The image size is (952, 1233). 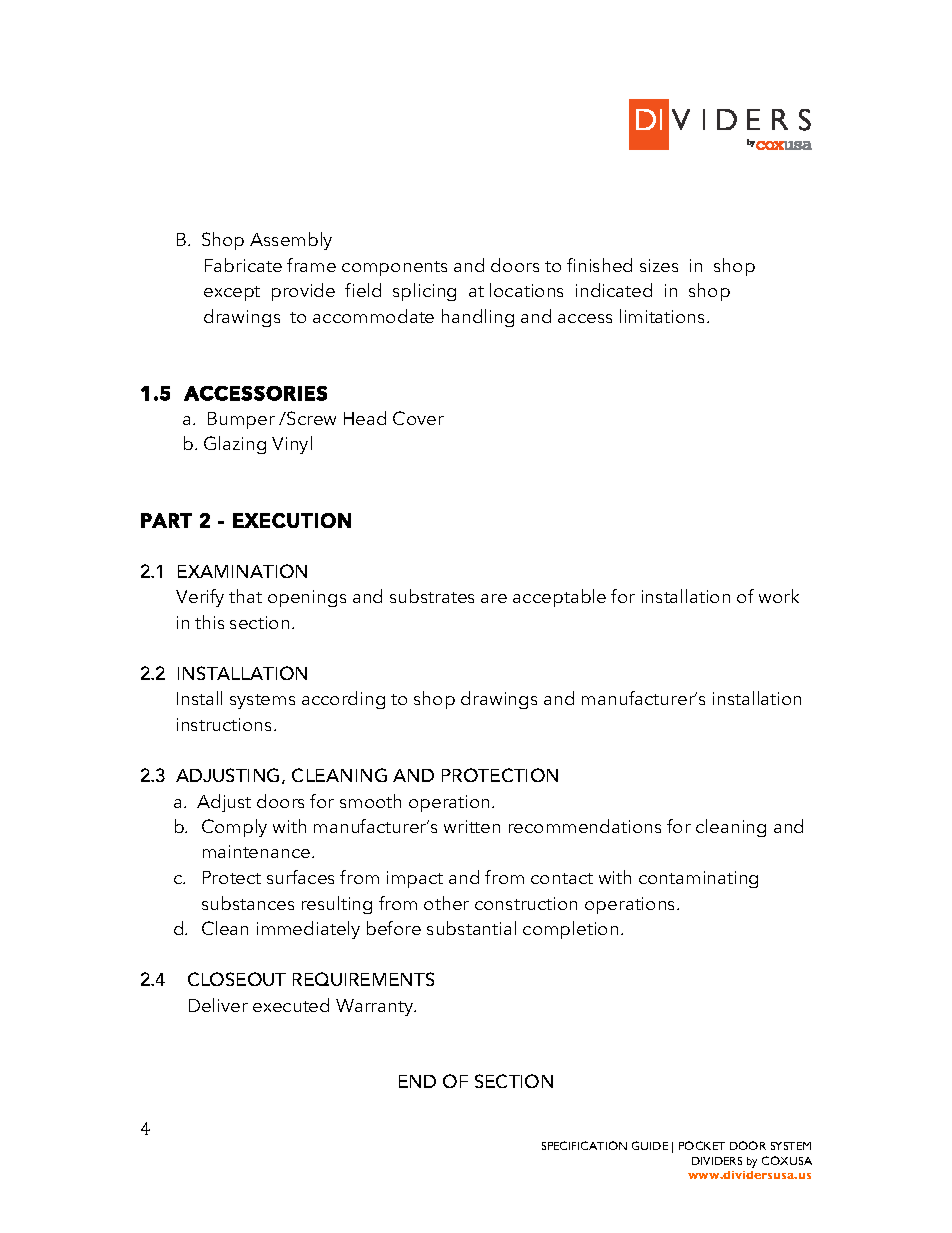 I want to click on instructions, so click(x=226, y=724).
